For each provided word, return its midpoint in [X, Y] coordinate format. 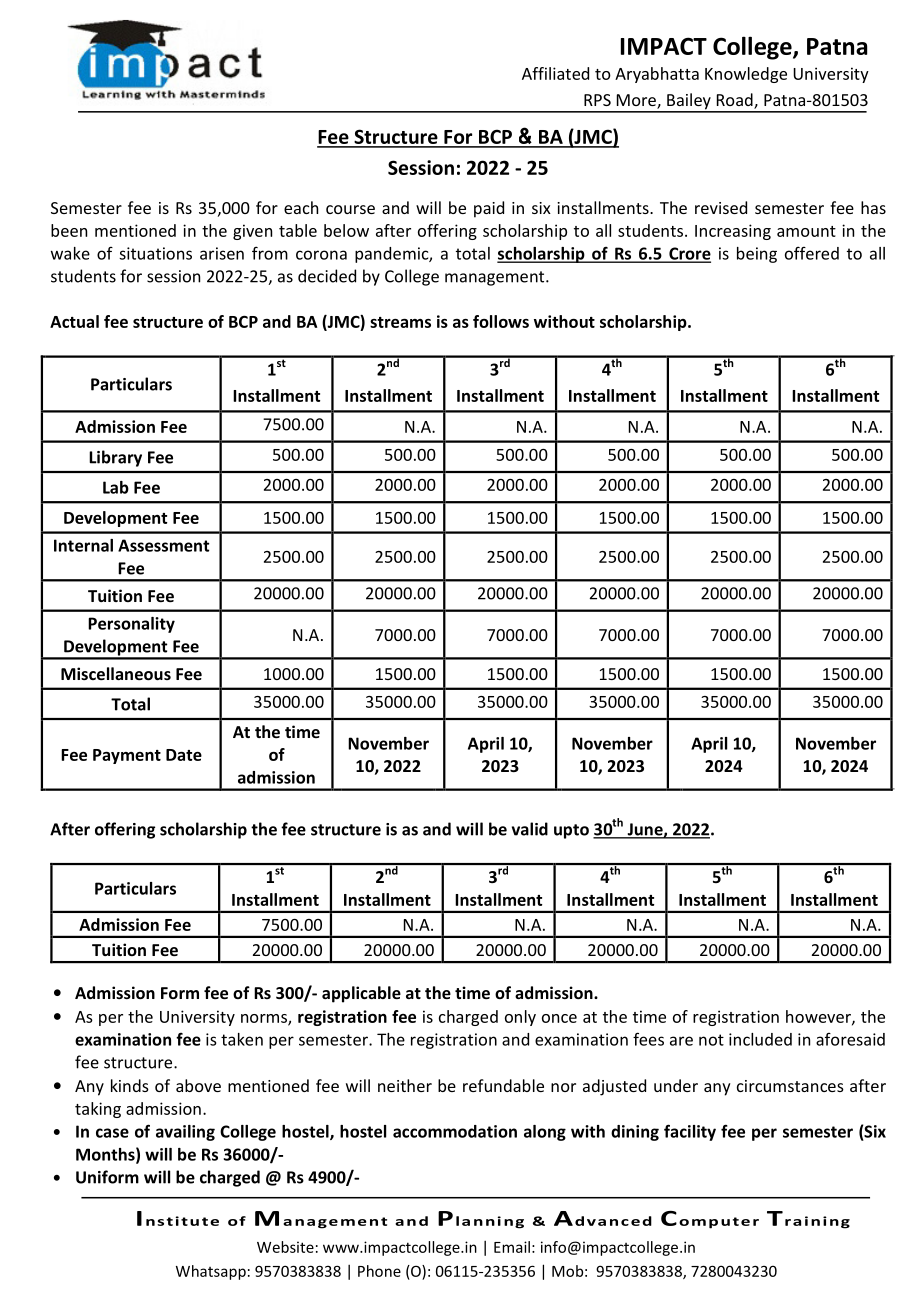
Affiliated [555, 73]
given [252, 232]
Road [736, 101]
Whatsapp [211, 1272]
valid [530, 829]
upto [571, 831]
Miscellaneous [116, 673]
